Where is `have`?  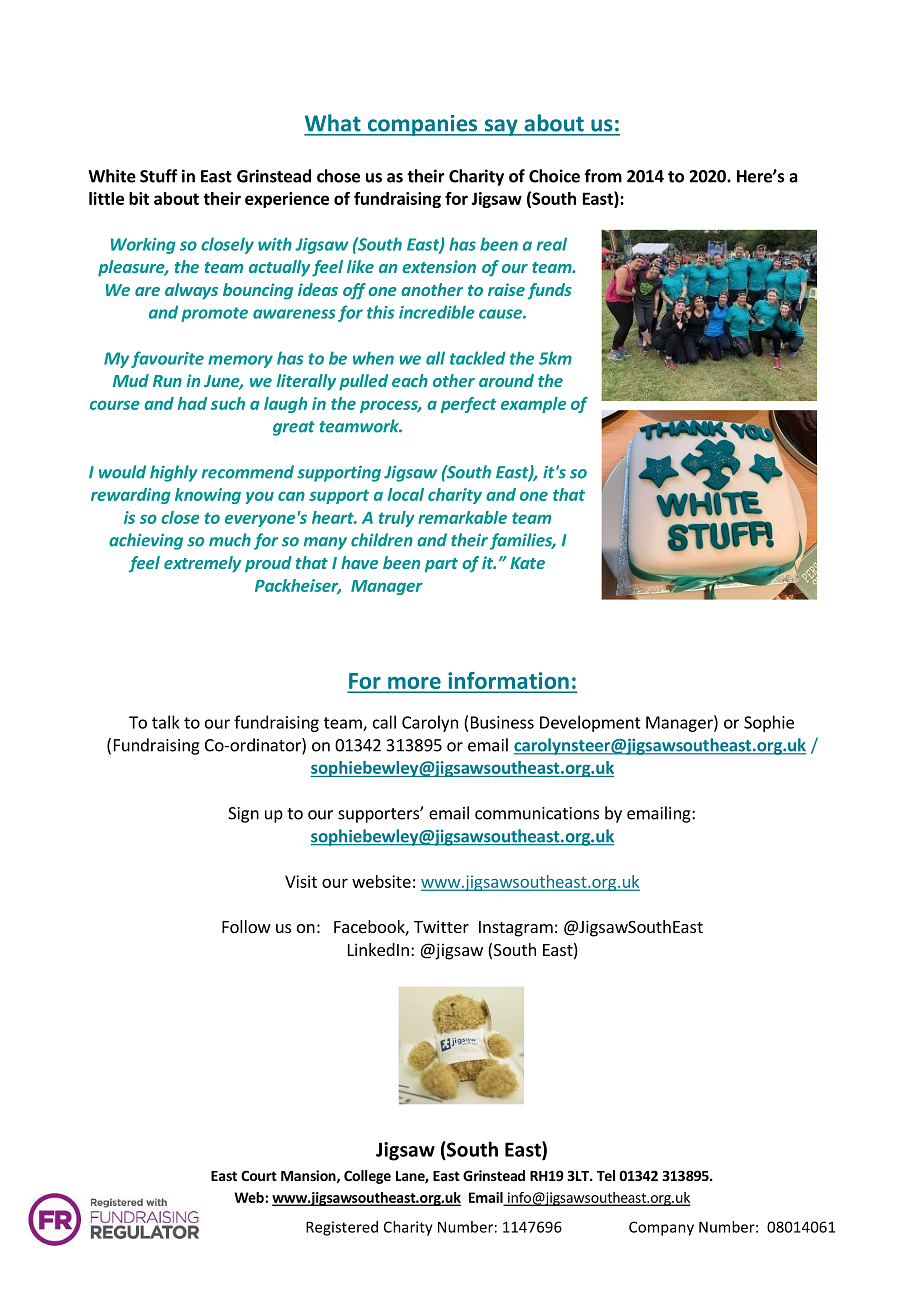 have is located at coordinates (359, 562).
